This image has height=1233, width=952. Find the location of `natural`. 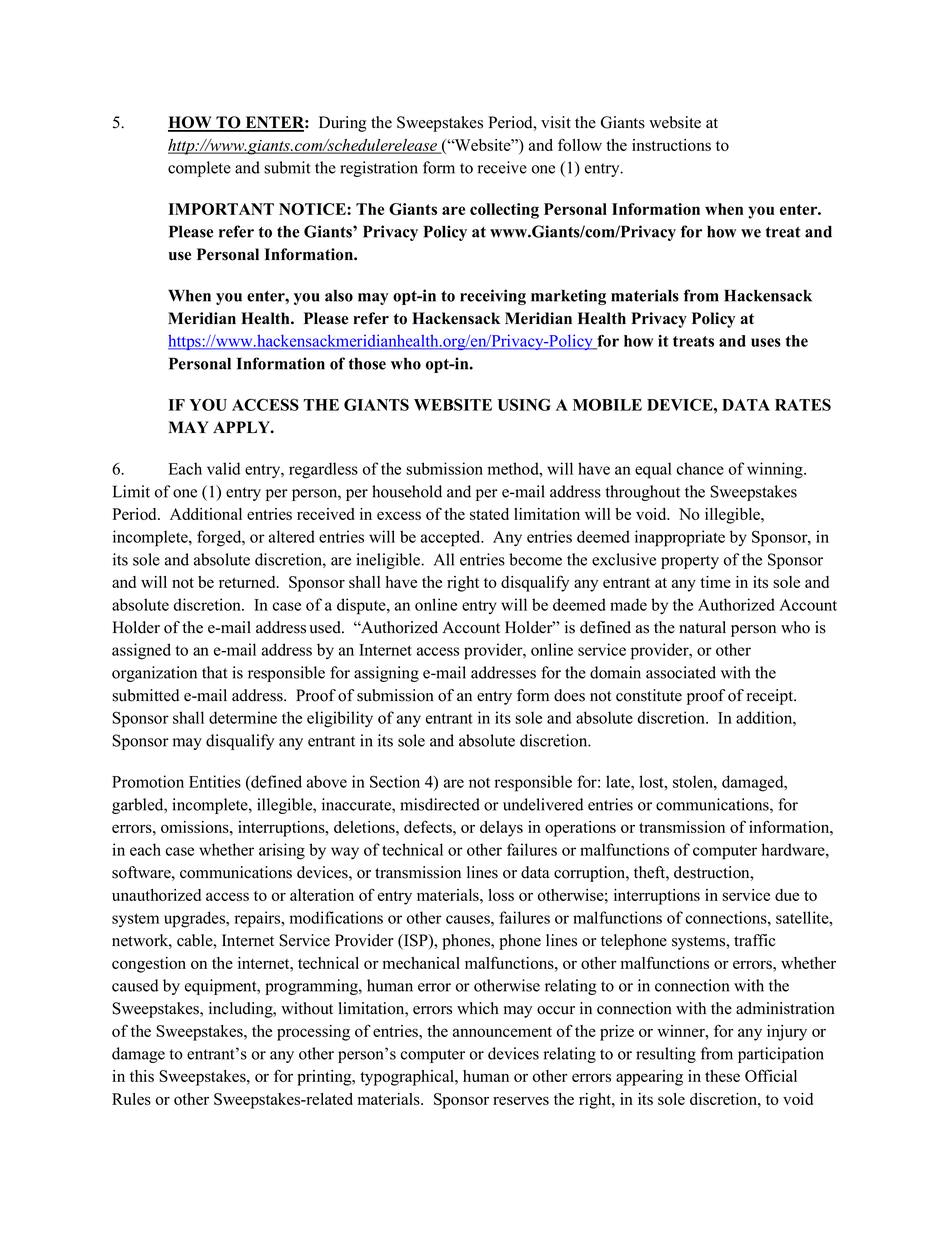

natural is located at coordinates (702, 627).
